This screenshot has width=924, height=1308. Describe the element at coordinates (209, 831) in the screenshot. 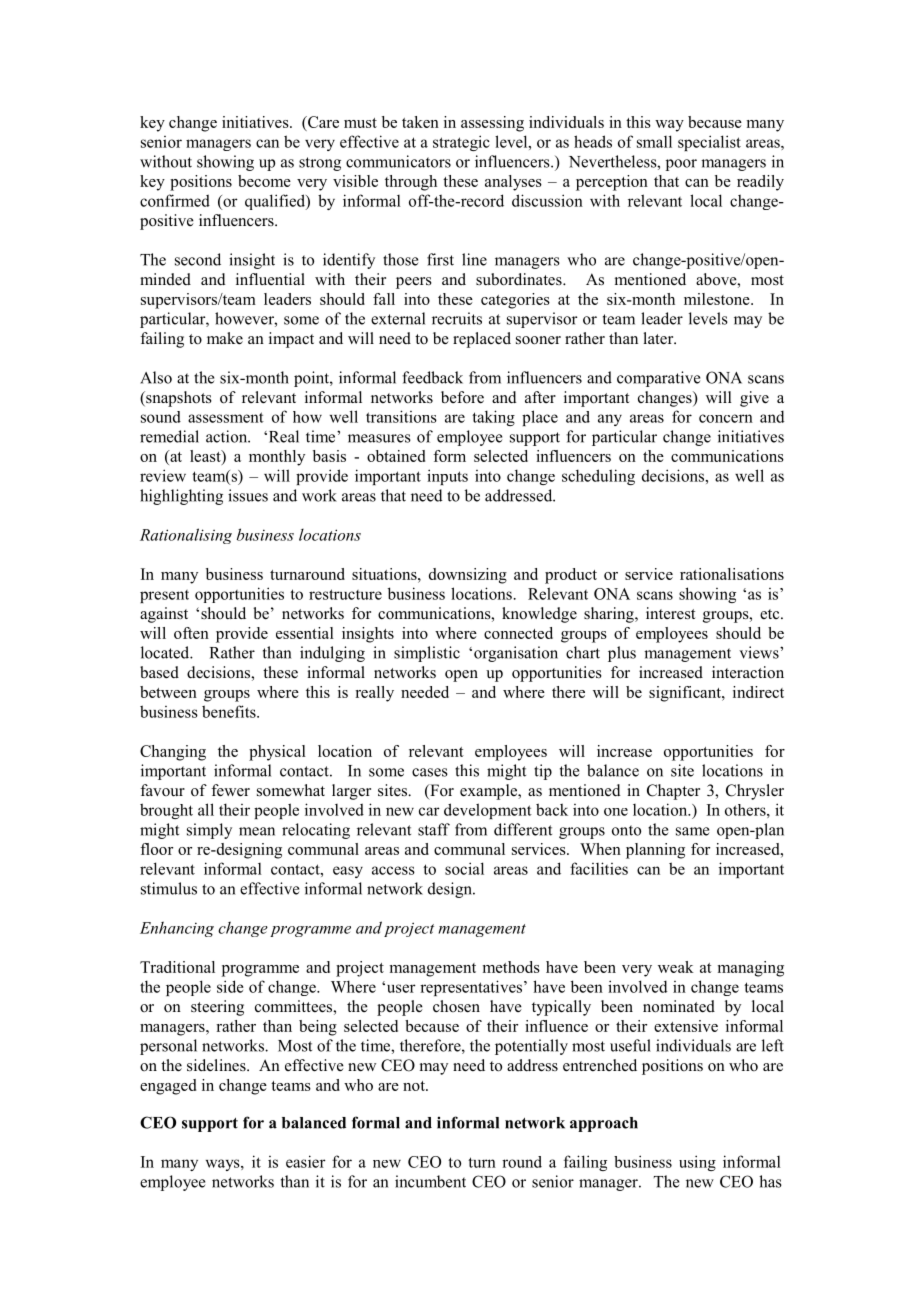

I see `simply` at that location.
